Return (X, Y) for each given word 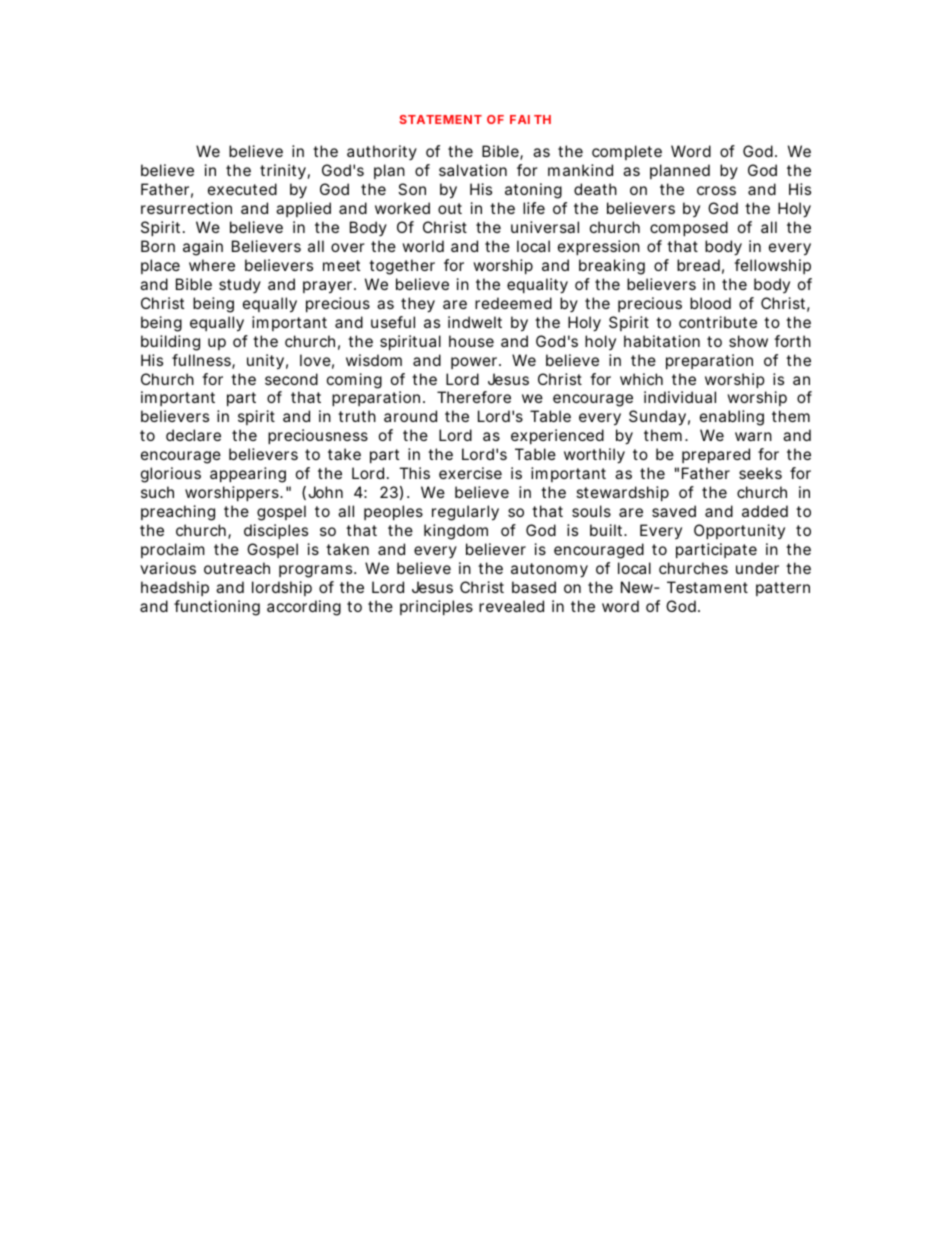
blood (710, 303)
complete (627, 152)
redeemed (513, 303)
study (240, 285)
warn (753, 436)
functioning (217, 608)
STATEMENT (440, 119)
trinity (285, 172)
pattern (783, 589)
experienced (557, 436)
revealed (511, 606)
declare (193, 435)
